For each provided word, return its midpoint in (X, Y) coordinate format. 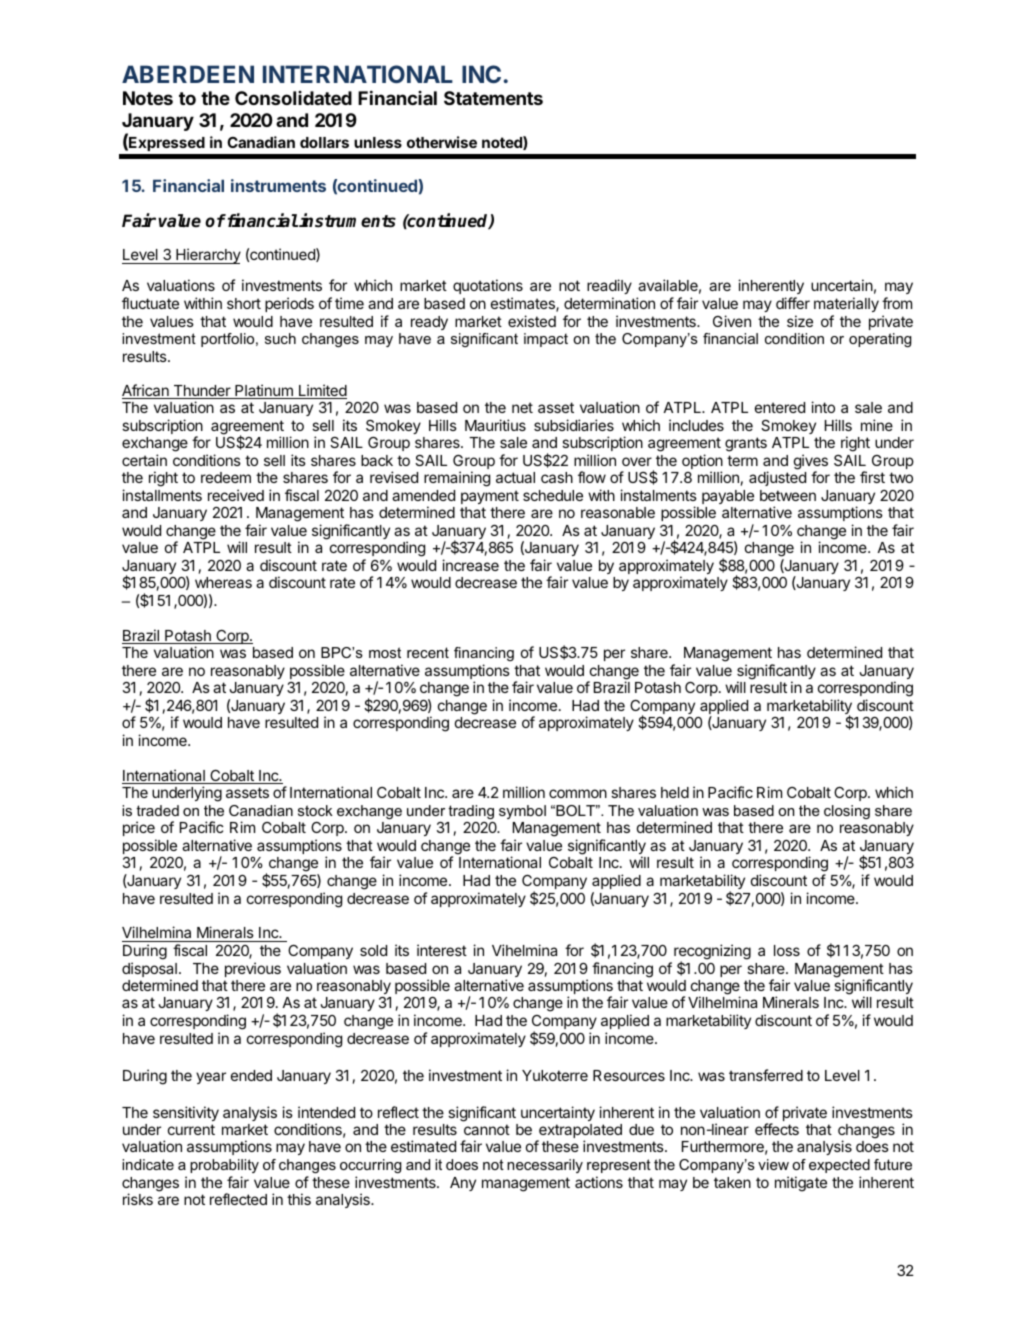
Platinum (264, 391)
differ (793, 303)
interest (442, 950)
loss (787, 950)
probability (224, 1166)
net (522, 407)
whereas (223, 582)
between (788, 495)
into (823, 407)
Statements (493, 98)
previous (253, 969)
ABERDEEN (188, 74)
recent (428, 652)
